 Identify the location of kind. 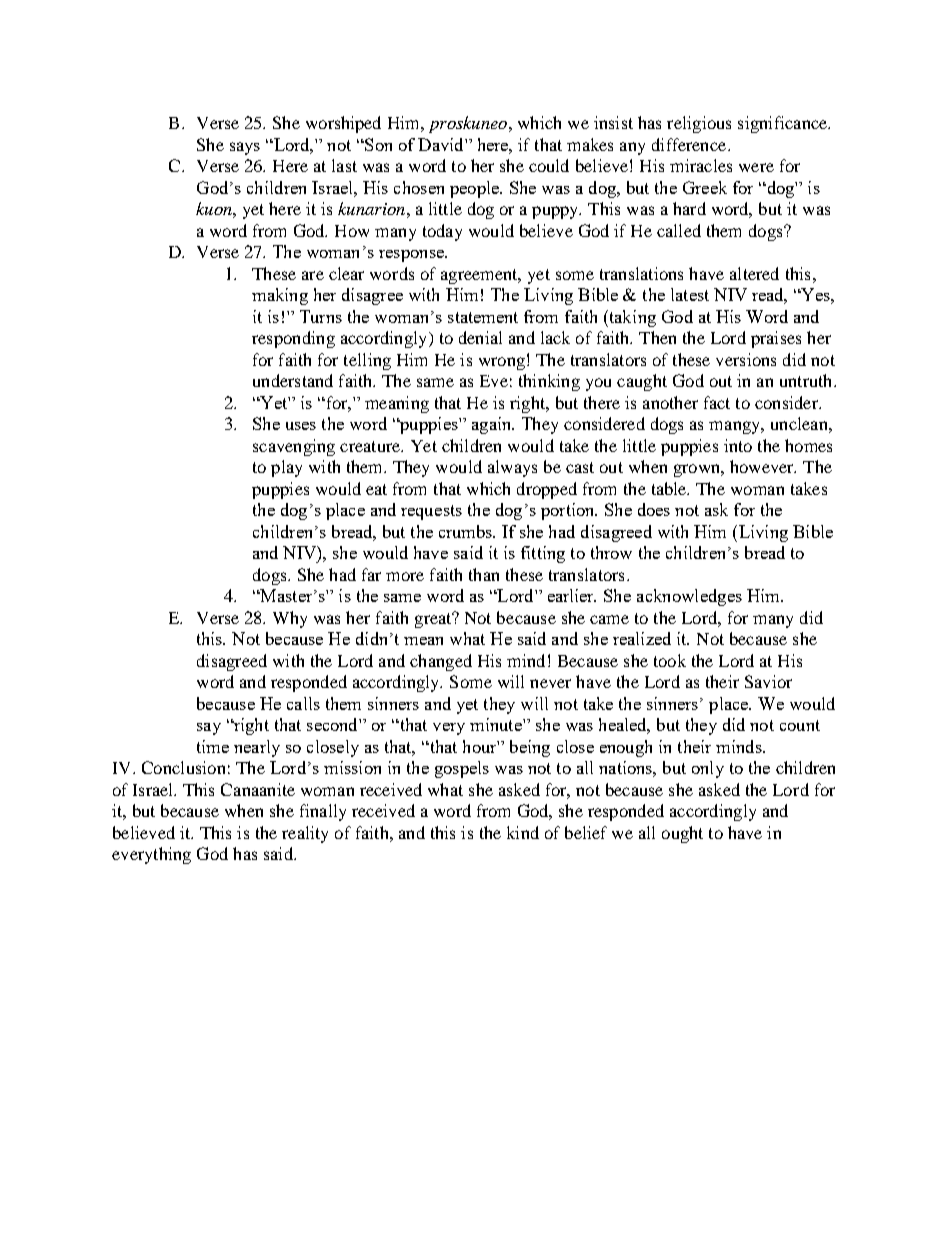
(523, 832).
